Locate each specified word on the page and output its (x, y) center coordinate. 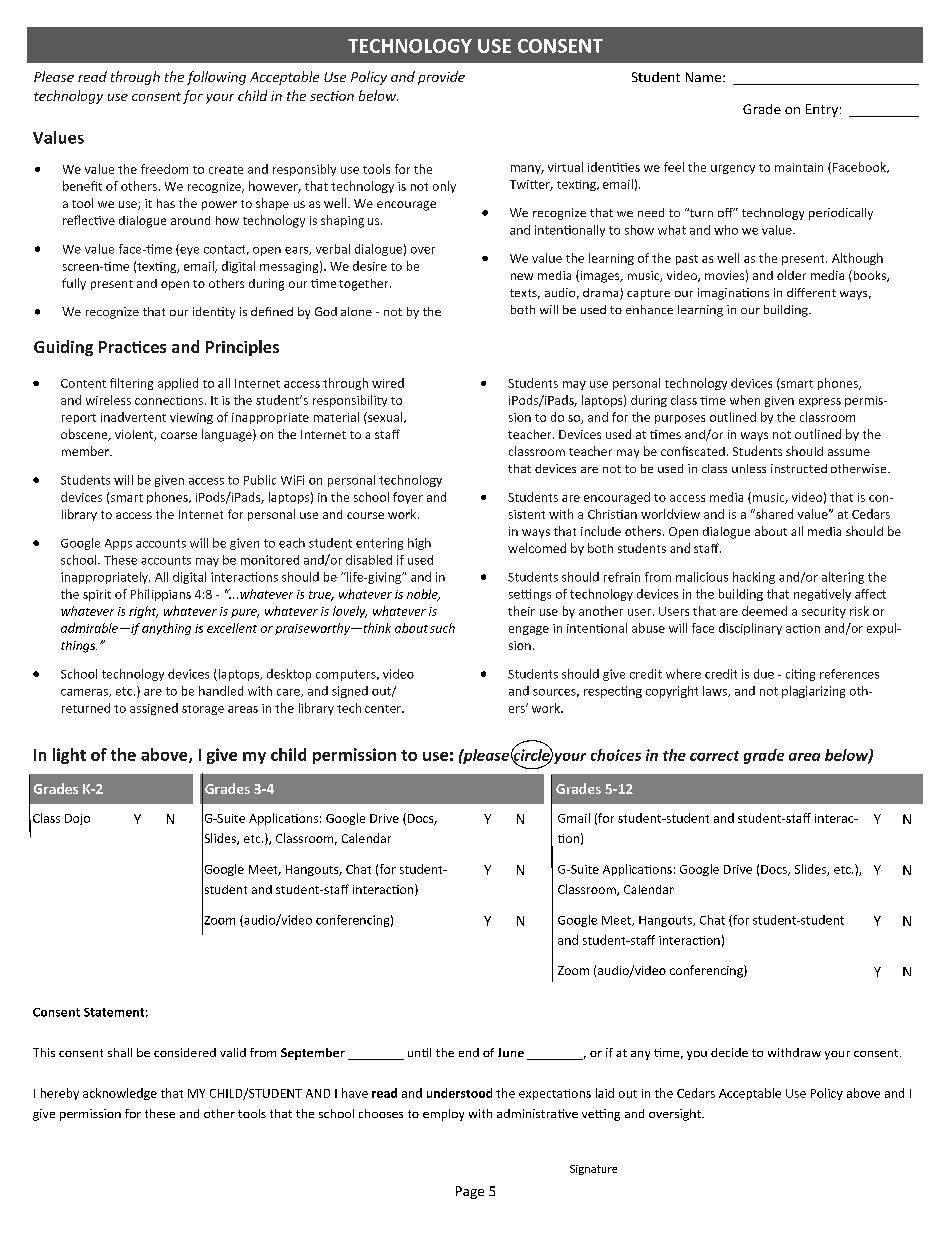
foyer (408, 498)
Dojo (77, 819)
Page (470, 1192)
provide (441, 78)
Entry (822, 110)
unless (749, 468)
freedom (164, 169)
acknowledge (120, 1094)
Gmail (574, 818)
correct (714, 756)
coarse (179, 435)
